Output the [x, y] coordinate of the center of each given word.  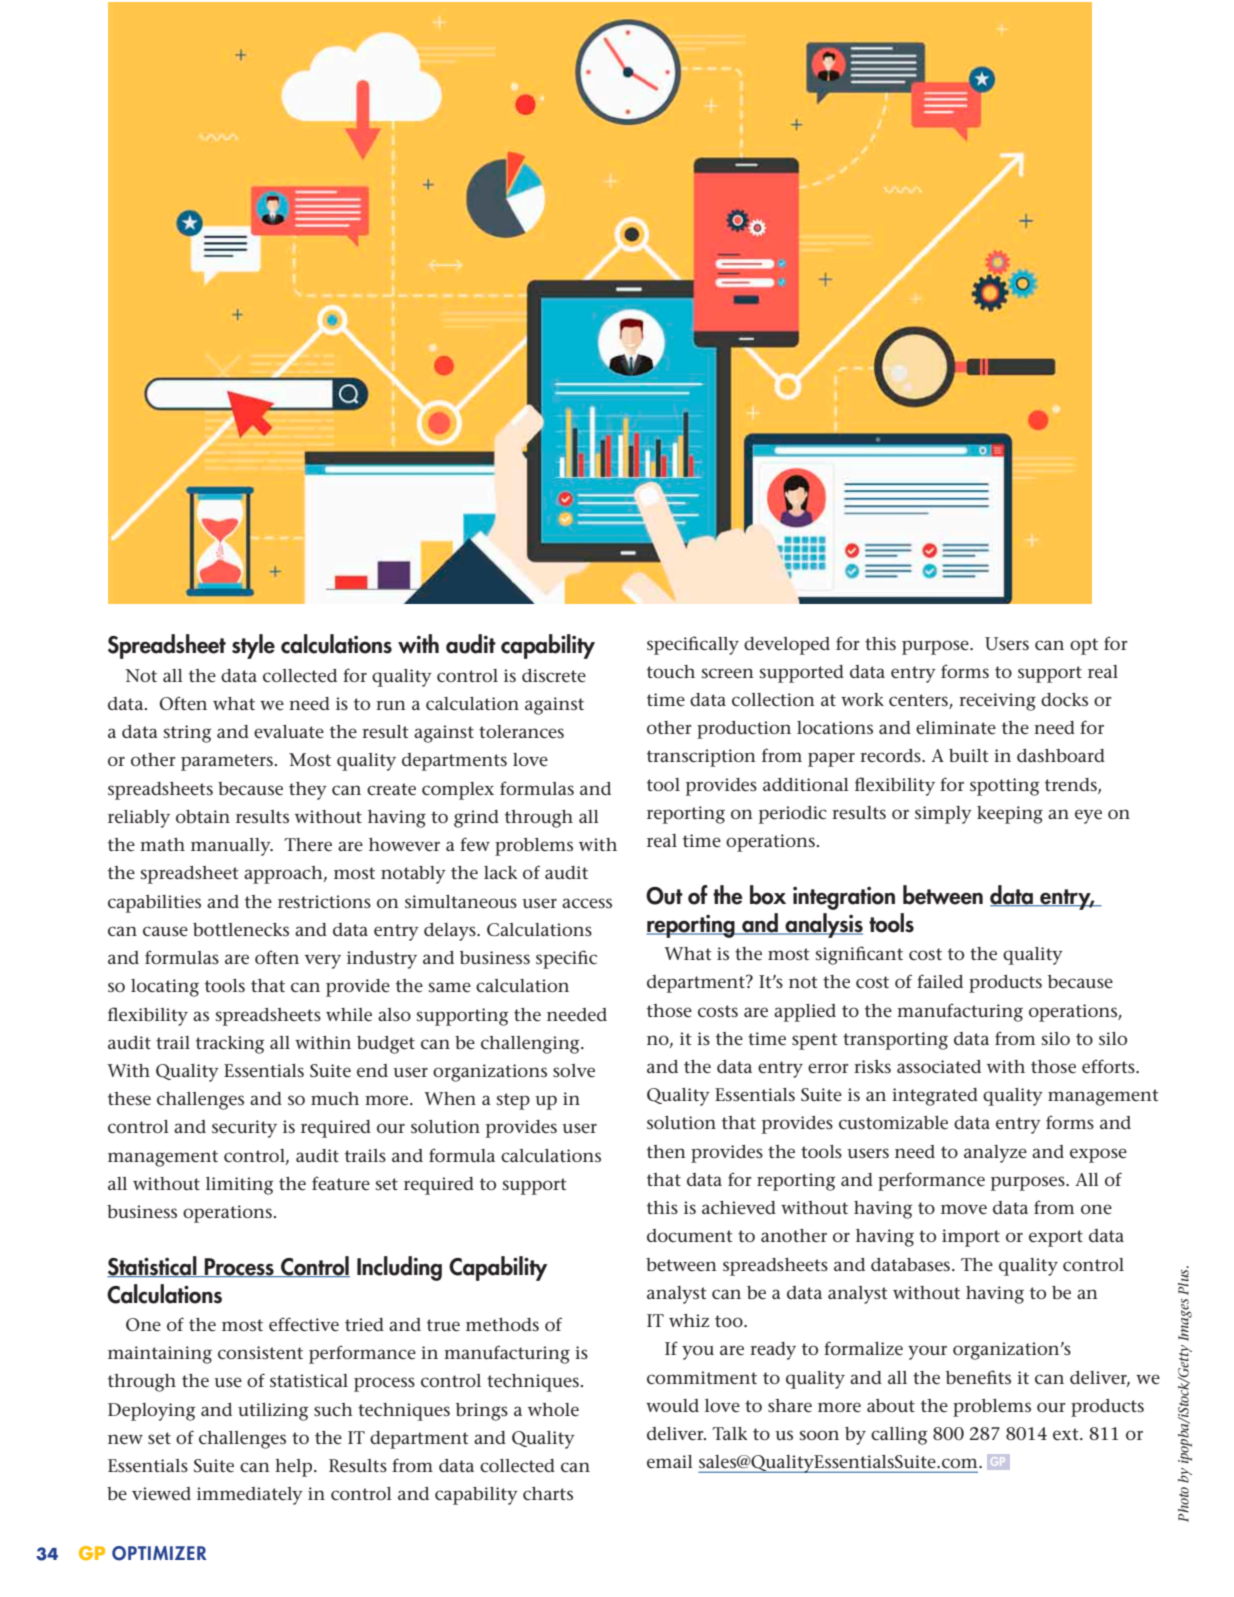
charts [548, 1493]
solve [574, 1071]
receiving [997, 702]
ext [1067, 1434]
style [253, 646]
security [244, 1129]
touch [671, 672]
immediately [250, 1496]
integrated [935, 1097]
